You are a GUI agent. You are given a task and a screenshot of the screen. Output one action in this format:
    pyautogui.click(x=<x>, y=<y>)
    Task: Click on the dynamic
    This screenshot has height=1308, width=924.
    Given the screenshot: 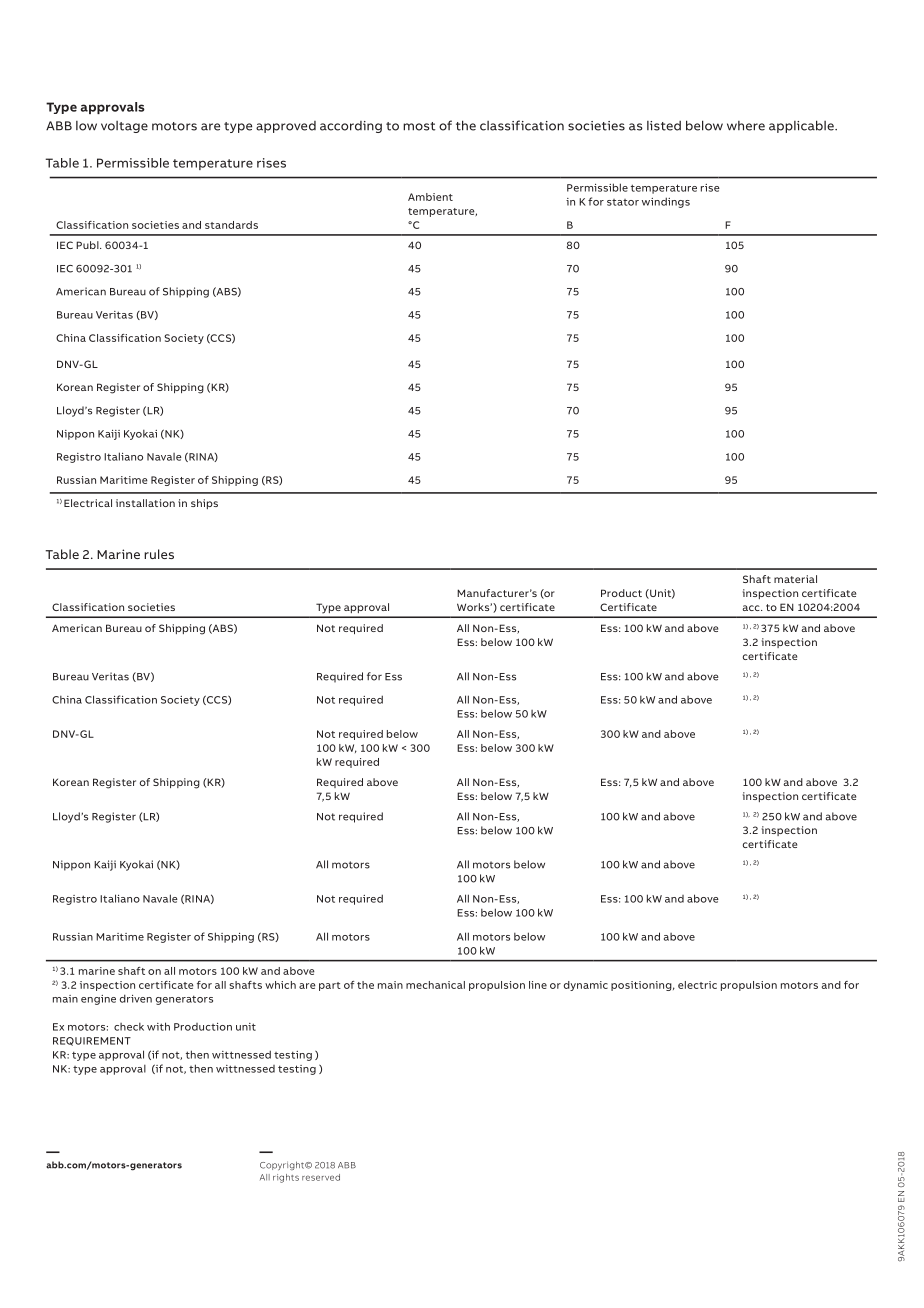 What is the action you would take?
    pyautogui.click(x=586, y=986)
